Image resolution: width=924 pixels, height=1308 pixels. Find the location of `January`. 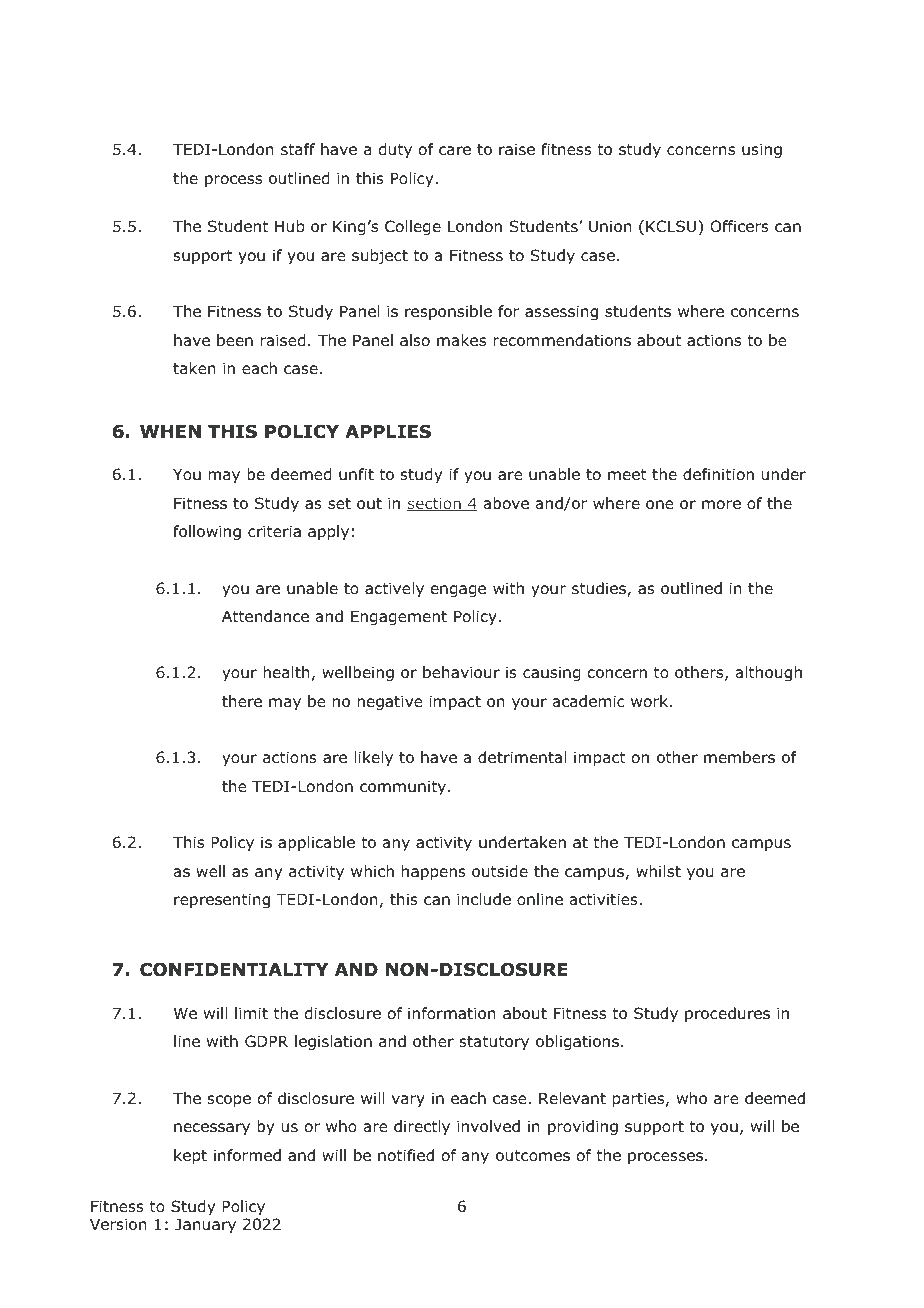

January is located at coordinates (205, 1225).
